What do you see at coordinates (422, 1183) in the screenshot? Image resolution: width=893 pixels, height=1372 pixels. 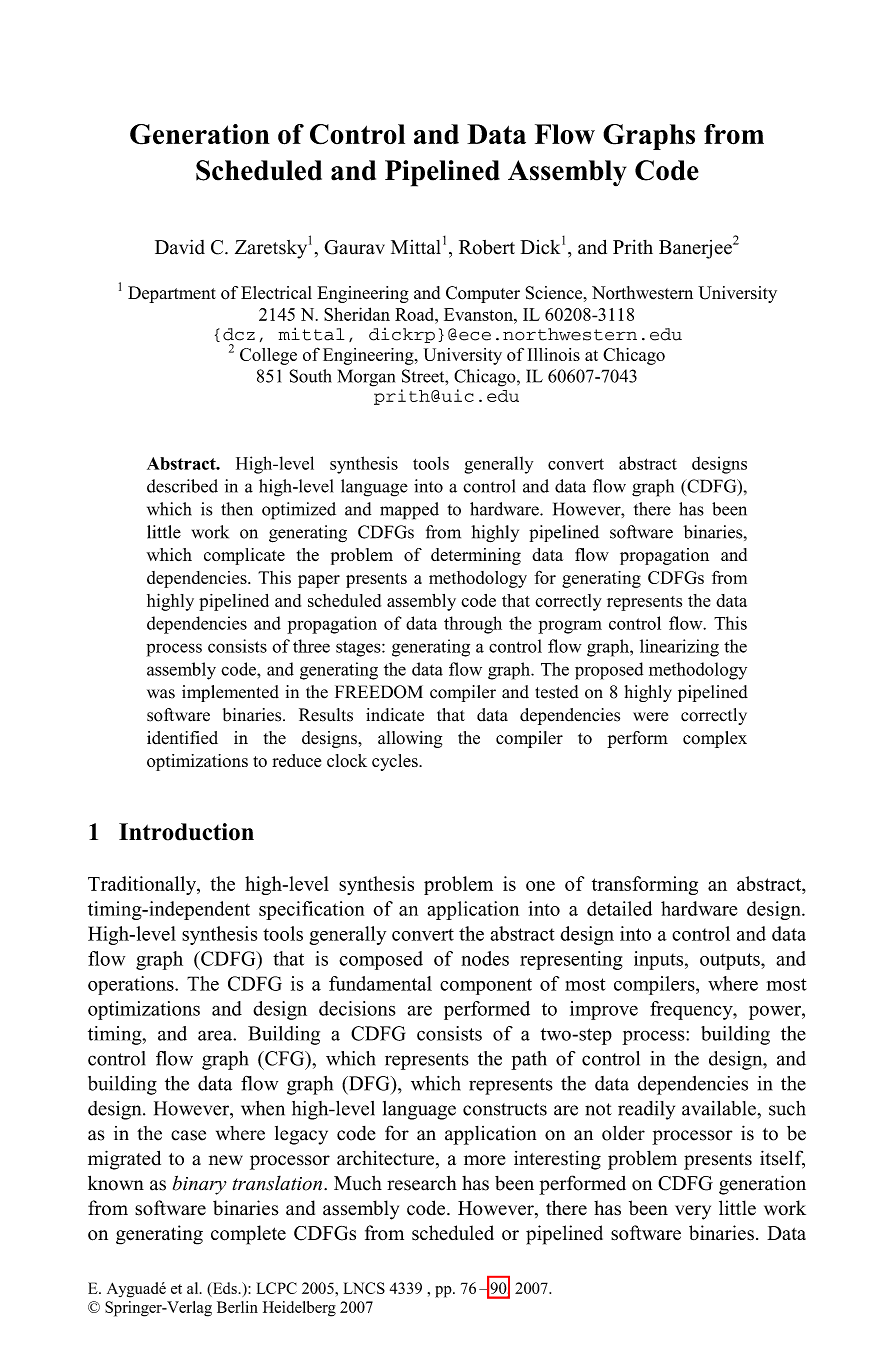 I see `research` at bounding box center [422, 1183].
